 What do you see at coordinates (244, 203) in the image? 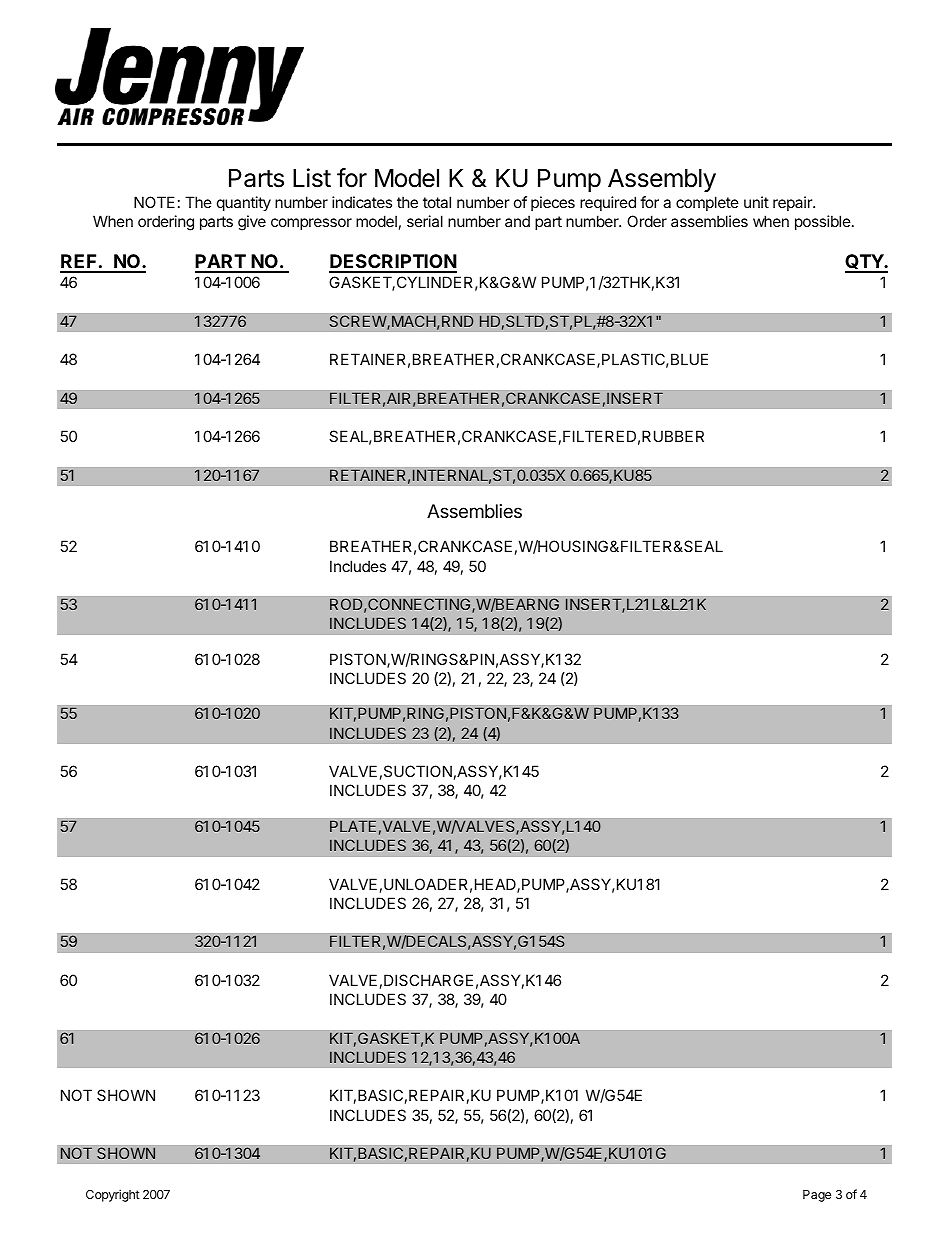
I see `quantity` at bounding box center [244, 203].
